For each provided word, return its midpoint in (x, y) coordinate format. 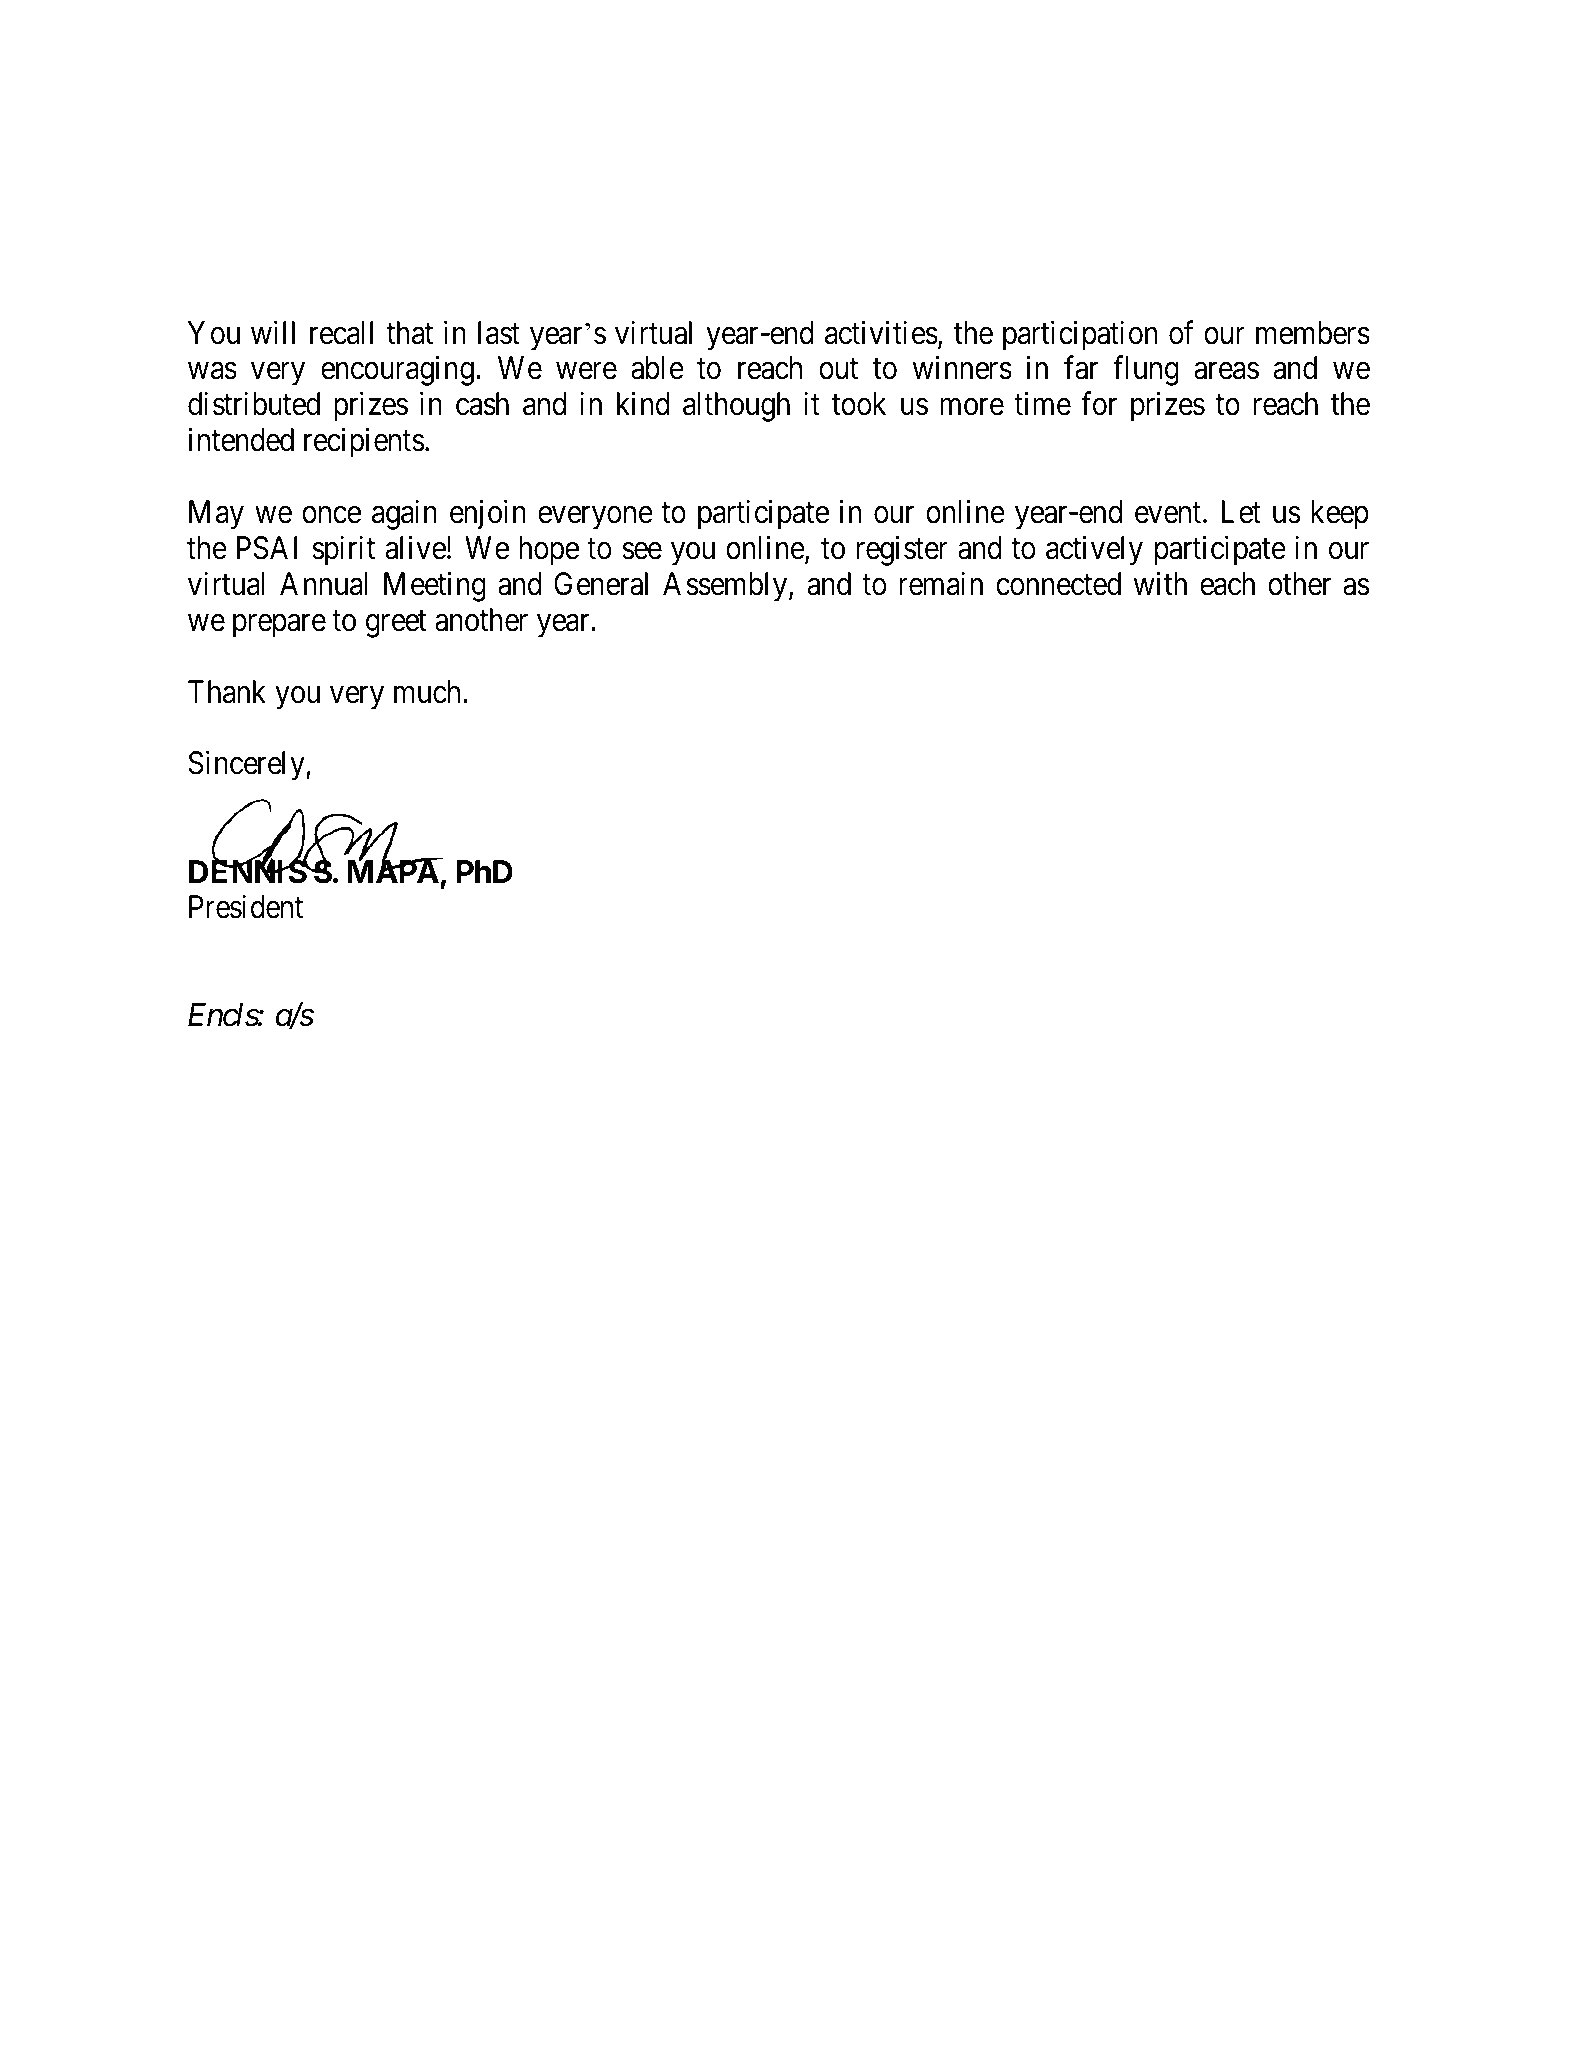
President (246, 907)
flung (1146, 371)
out (838, 369)
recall (341, 333)
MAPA (394, 871)
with (1160, 583)
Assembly (726, 587)
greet (396, 624)
